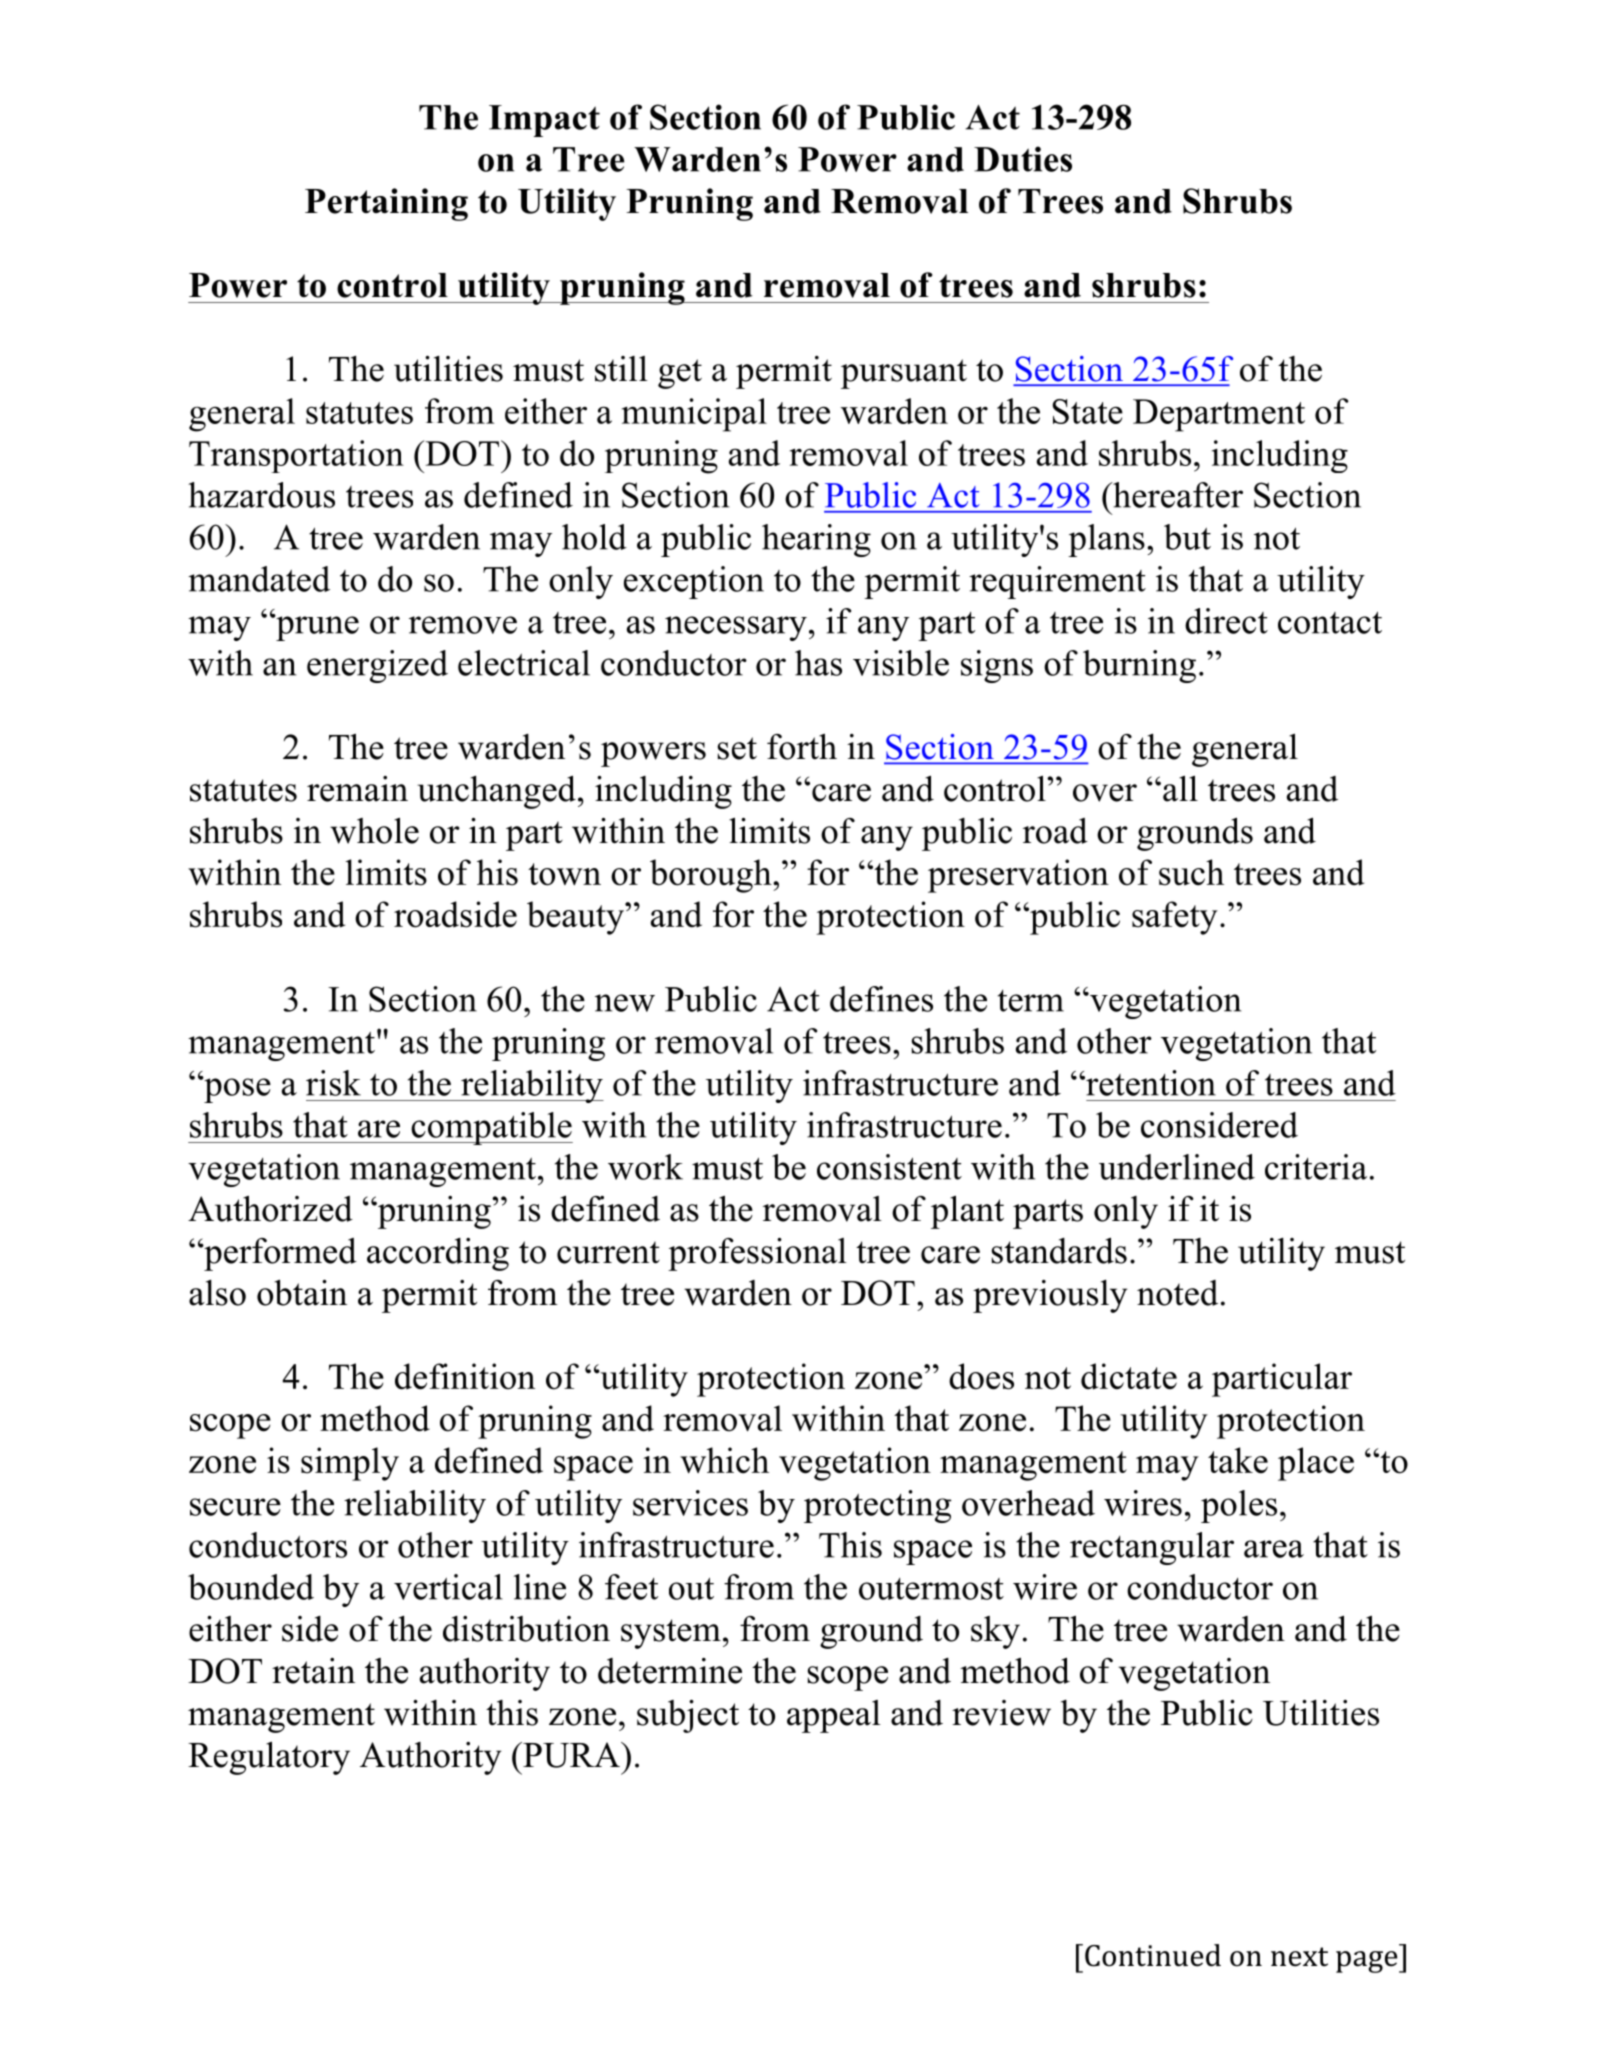 The image size is (1597, 2066). I want to click on appeal, so click(834, 1716).
